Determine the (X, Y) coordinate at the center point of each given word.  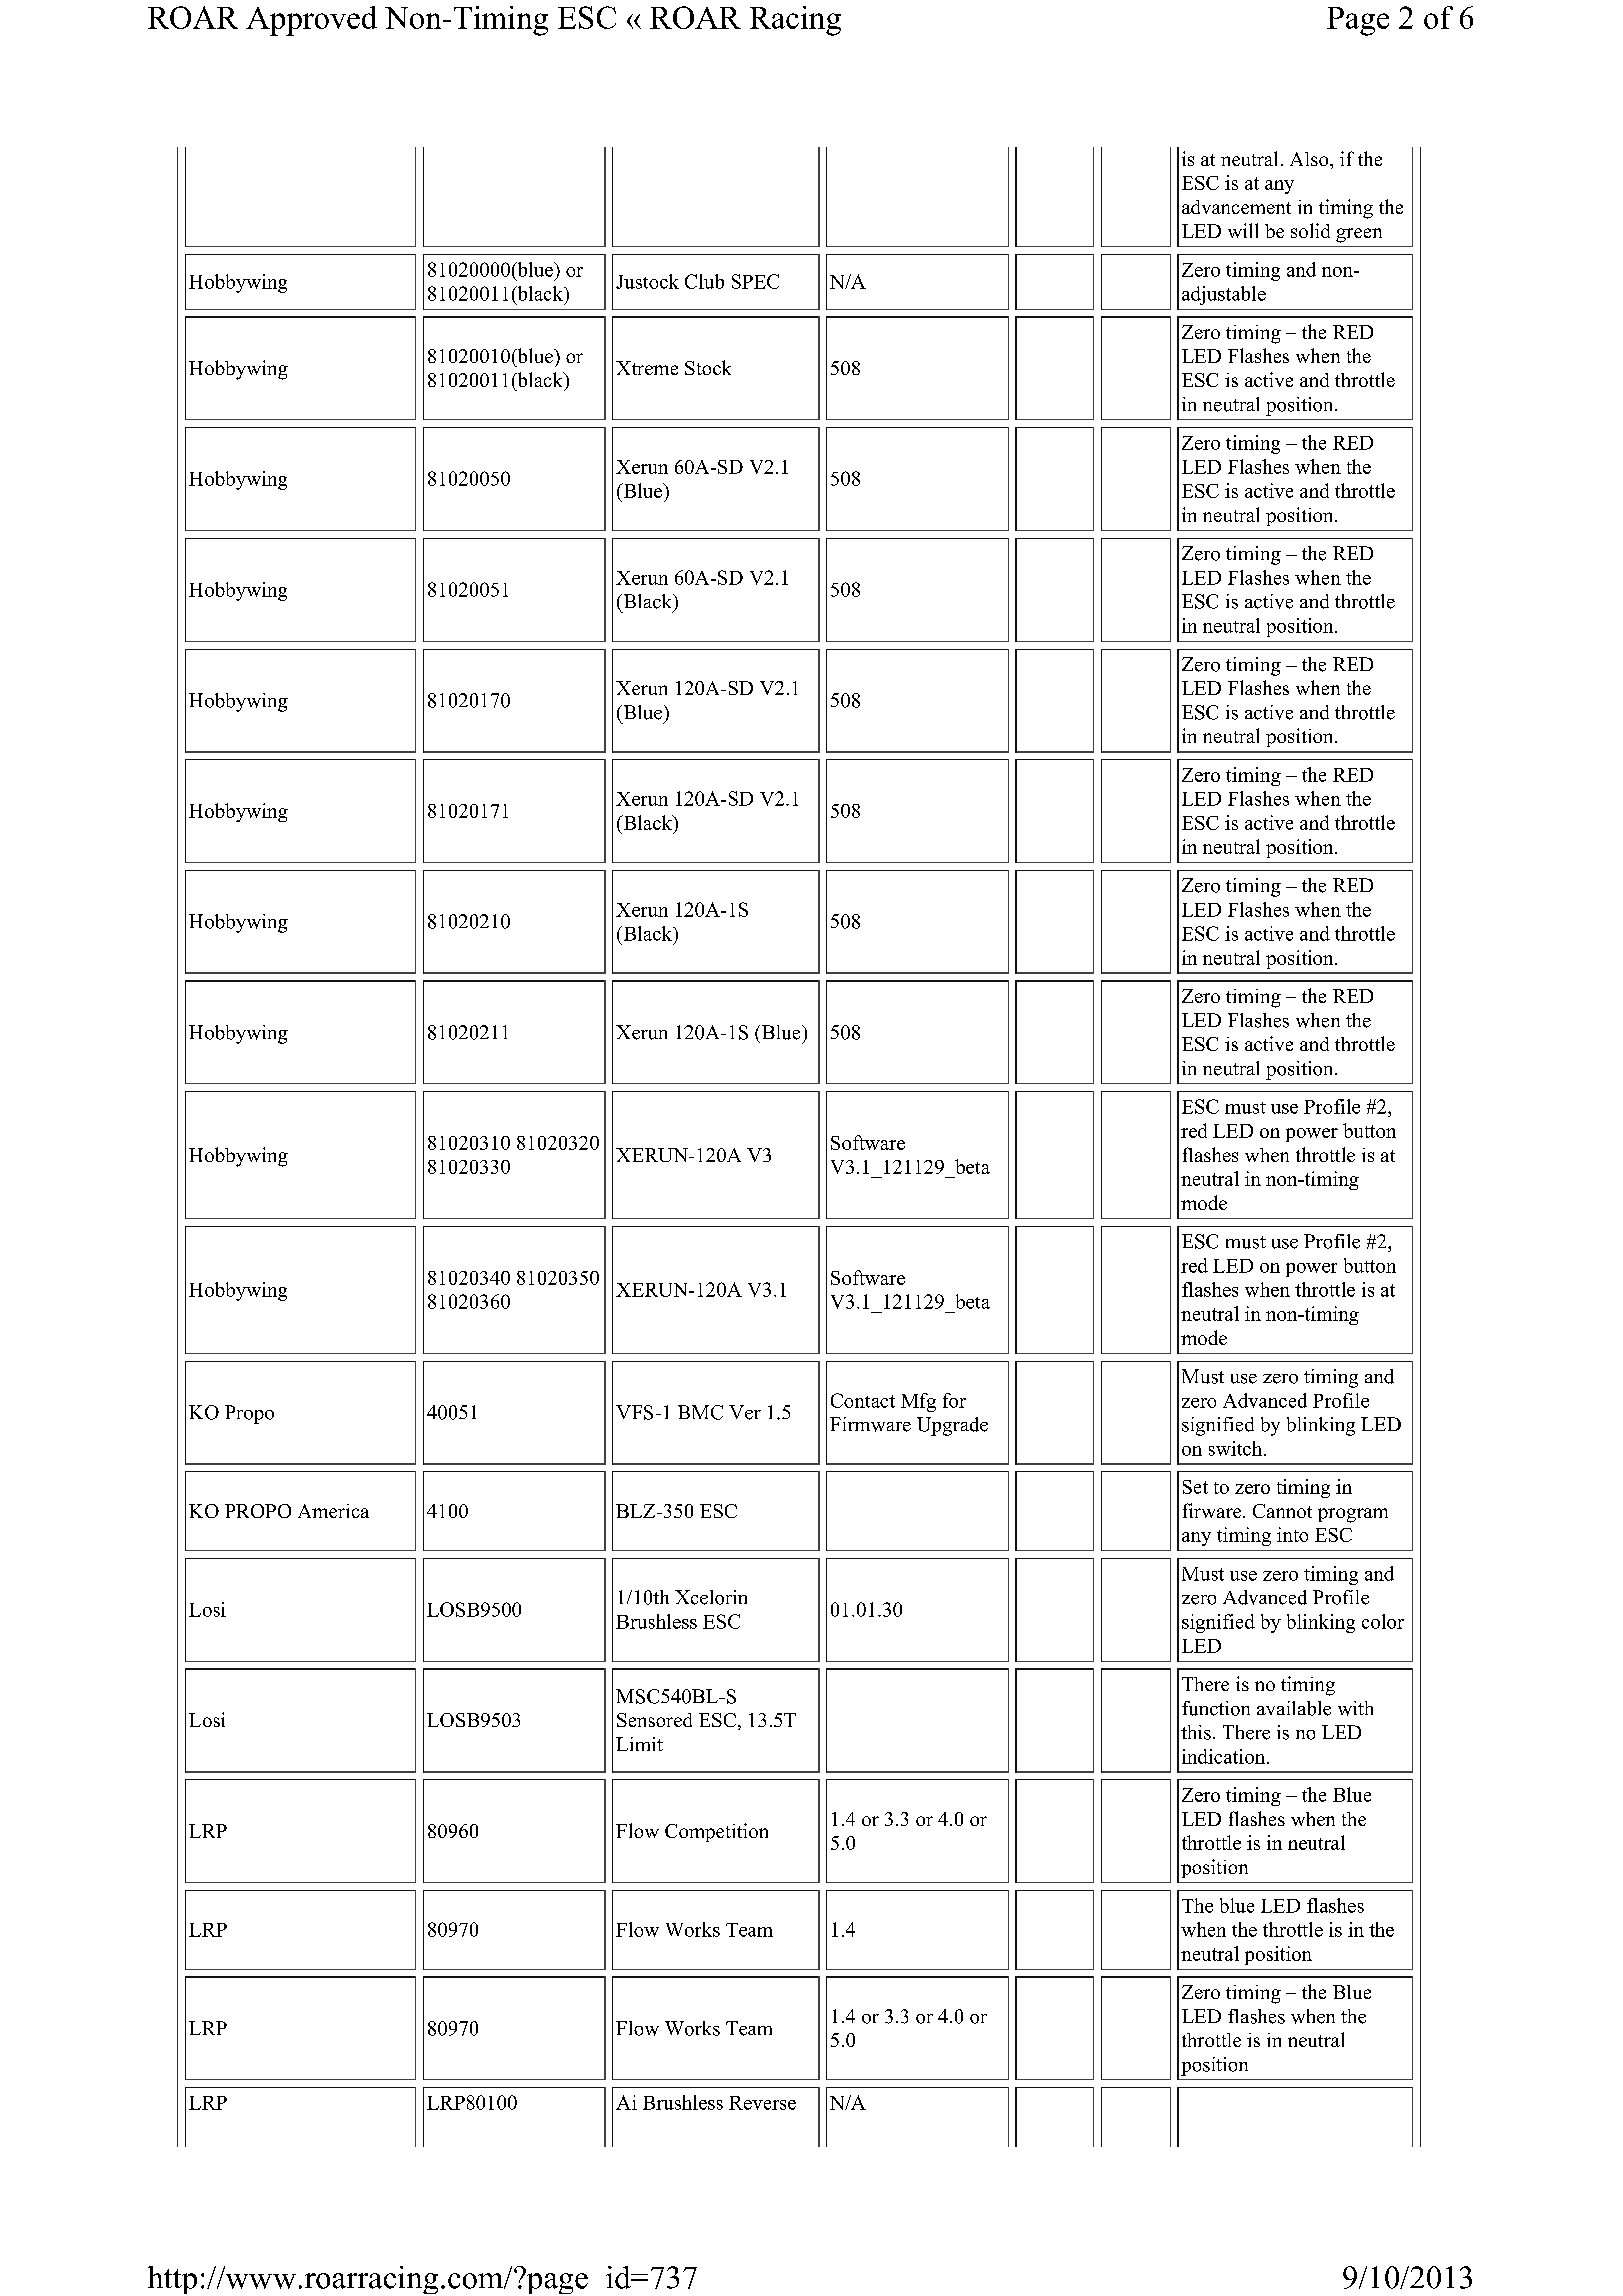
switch (1237, 1448)
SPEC (755, 281)
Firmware (870, 1424)
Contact (863, 1400)
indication (1225, 1756)
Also (1310, 159)
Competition (716, 1832)
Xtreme (647, 368)
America (333, 1511)
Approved (311, 21)
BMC (700, 1412)
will (1243, 230)
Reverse (762, 2103)
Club (704, 281)
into (1292, 1534)
